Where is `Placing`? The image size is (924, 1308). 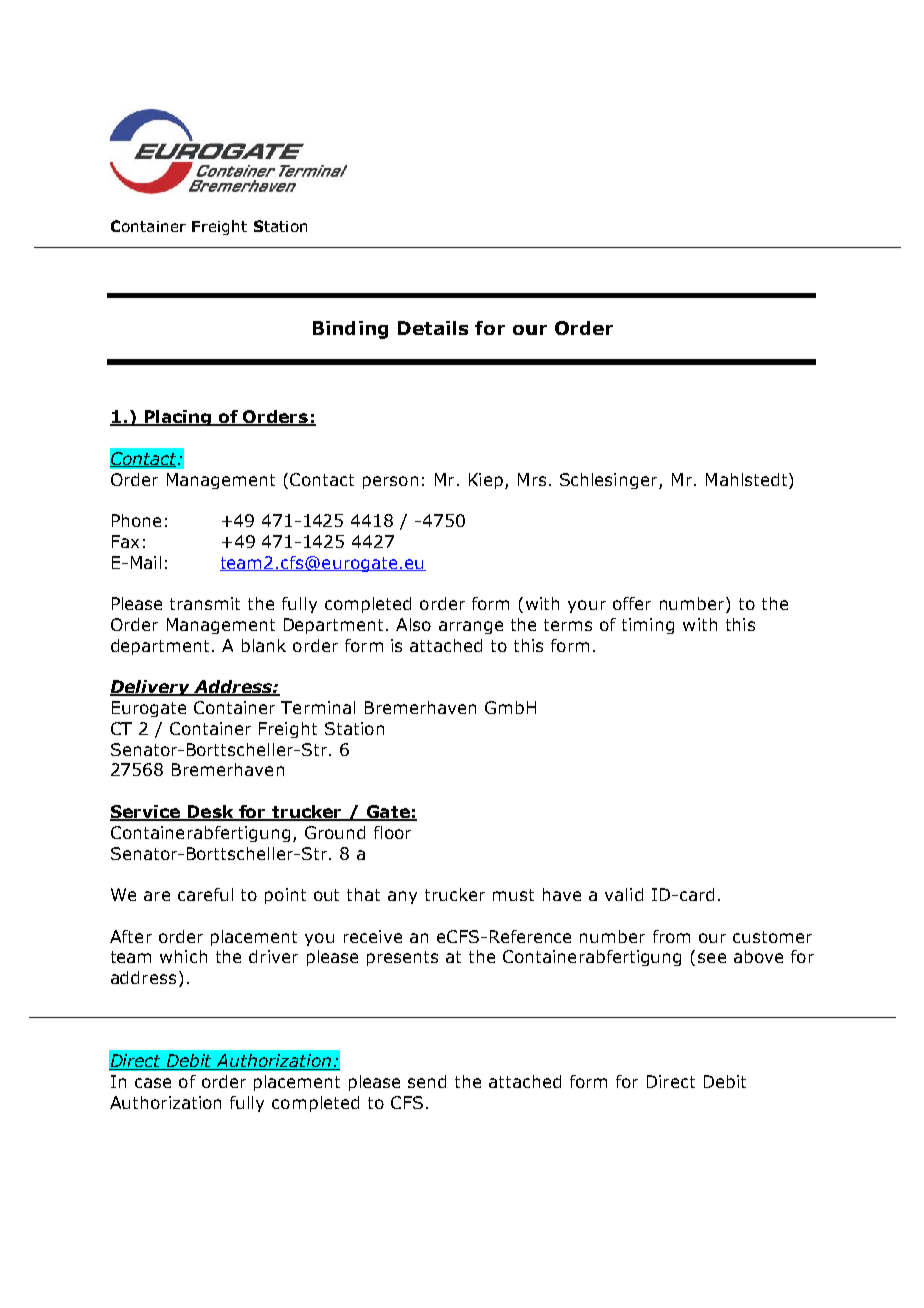
Placing is located at coordinates (178, 418).
